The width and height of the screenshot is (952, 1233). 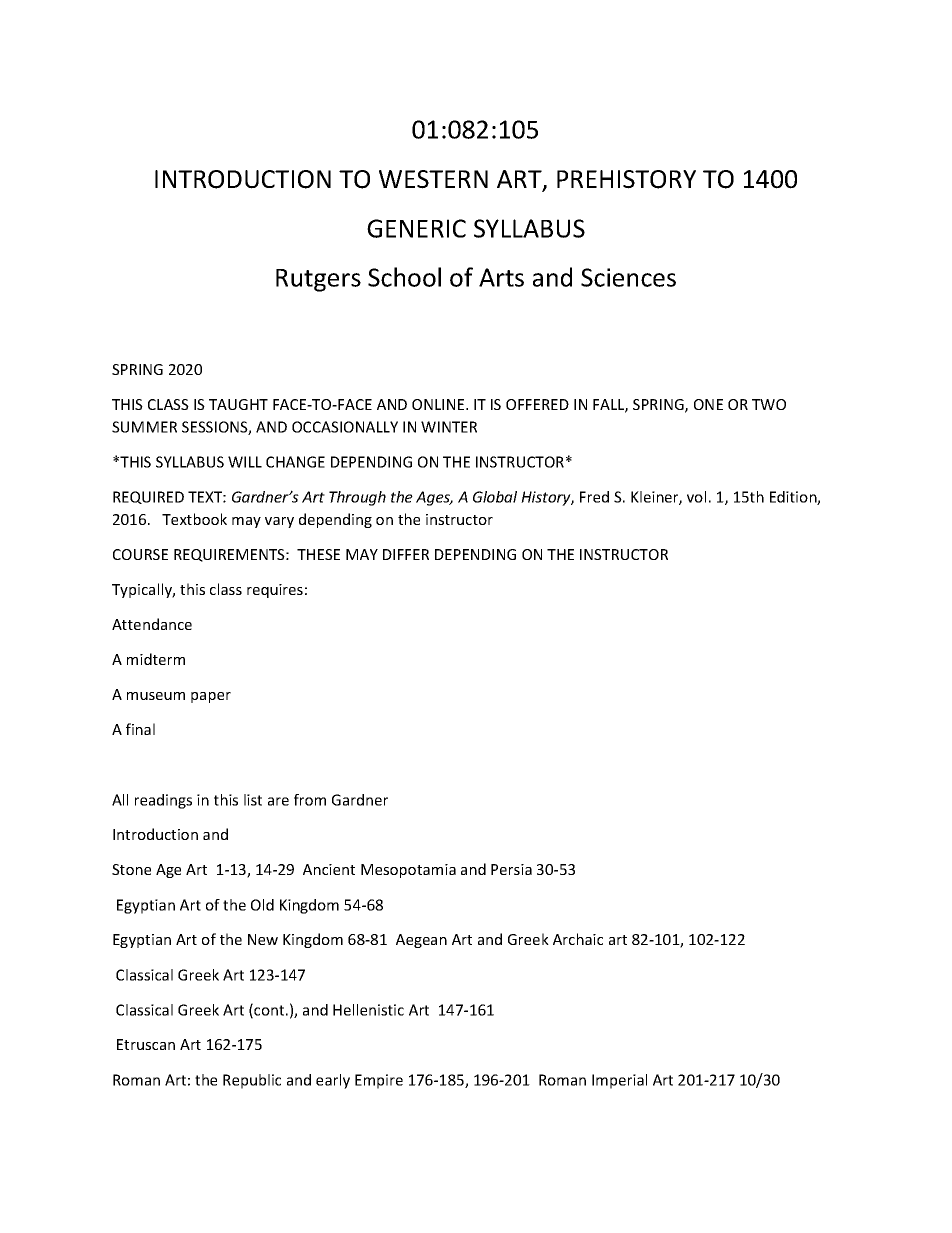 I want to click on WILL, so click(x=245, y=462).
